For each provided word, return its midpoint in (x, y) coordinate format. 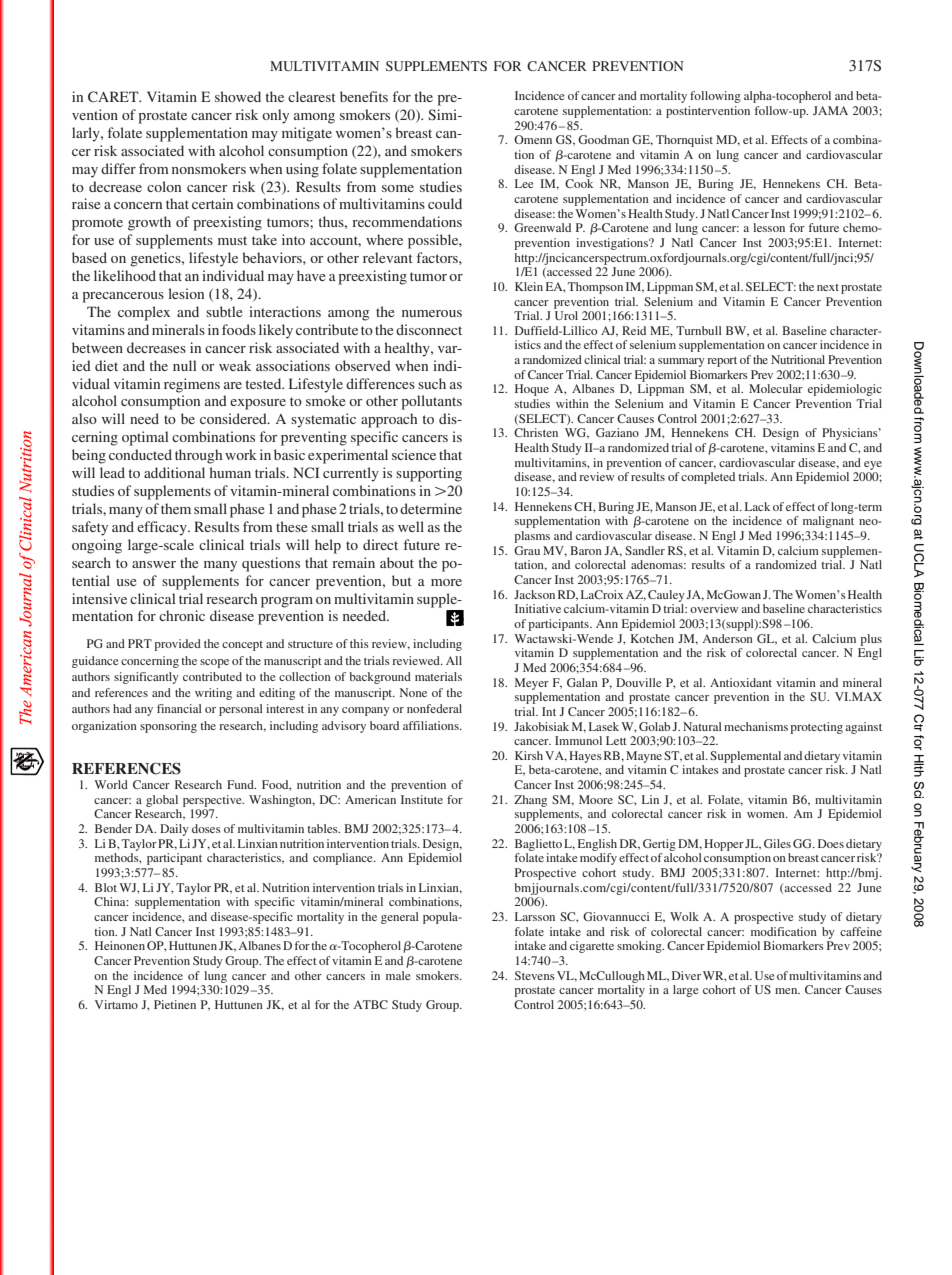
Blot (106, 887)
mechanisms (756, 726)
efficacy (163, 528)
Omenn (533, 139)
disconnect (429, 329)
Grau (527, 550)
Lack (757, 506)
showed (238, 96)
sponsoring (168, 727)
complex (144, 313)
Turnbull (699, 330)
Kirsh (529, 755)
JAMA (830, 110)
